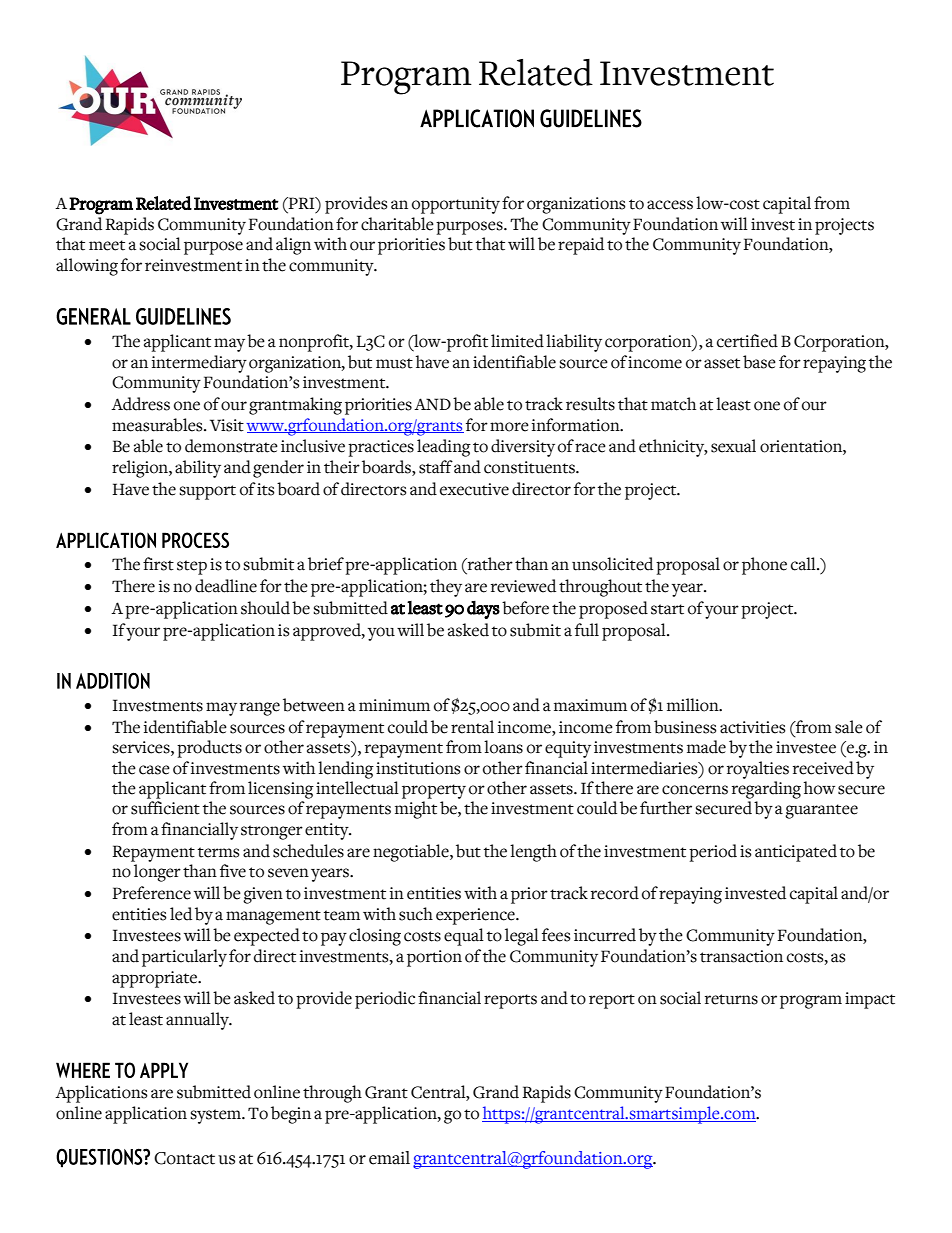 Image resolution: width=952 pixels, height=1233 pixels. Describe the element at coordinates (796, 853) in the document. I see `anticipated` at that location.
